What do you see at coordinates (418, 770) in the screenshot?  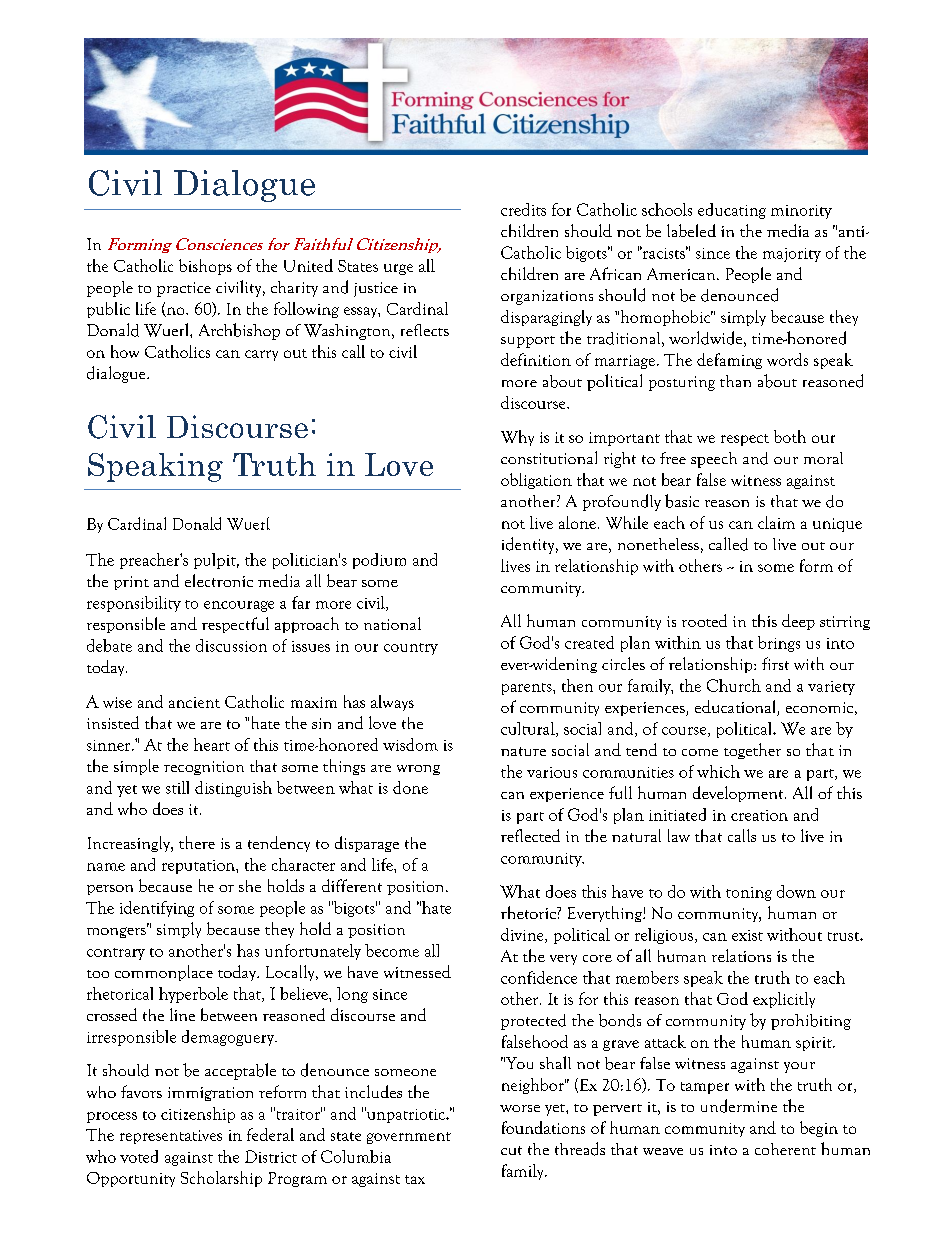 I see `wrong` at bounding box center [418, 770].
